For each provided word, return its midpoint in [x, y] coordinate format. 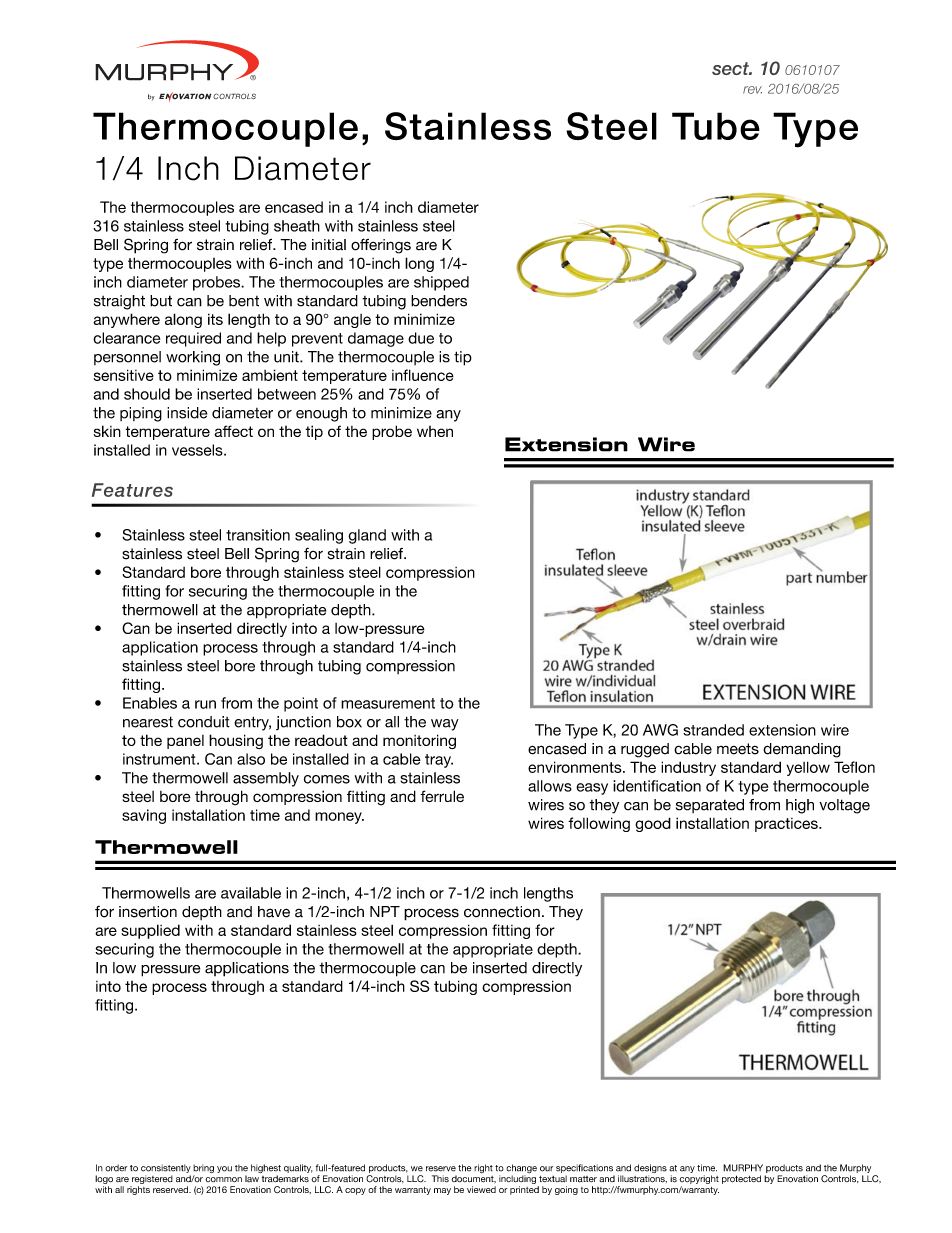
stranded [713, 730]
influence [423, 375]
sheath [297, 226]
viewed [481, 1189]
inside [187, 413]
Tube [716, 126]
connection [502, 912]
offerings [381, 246]
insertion [148, 912]
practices [787, 825]
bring [203, 1170]
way [445, 725]
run [205, 704]
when [435, 431]
